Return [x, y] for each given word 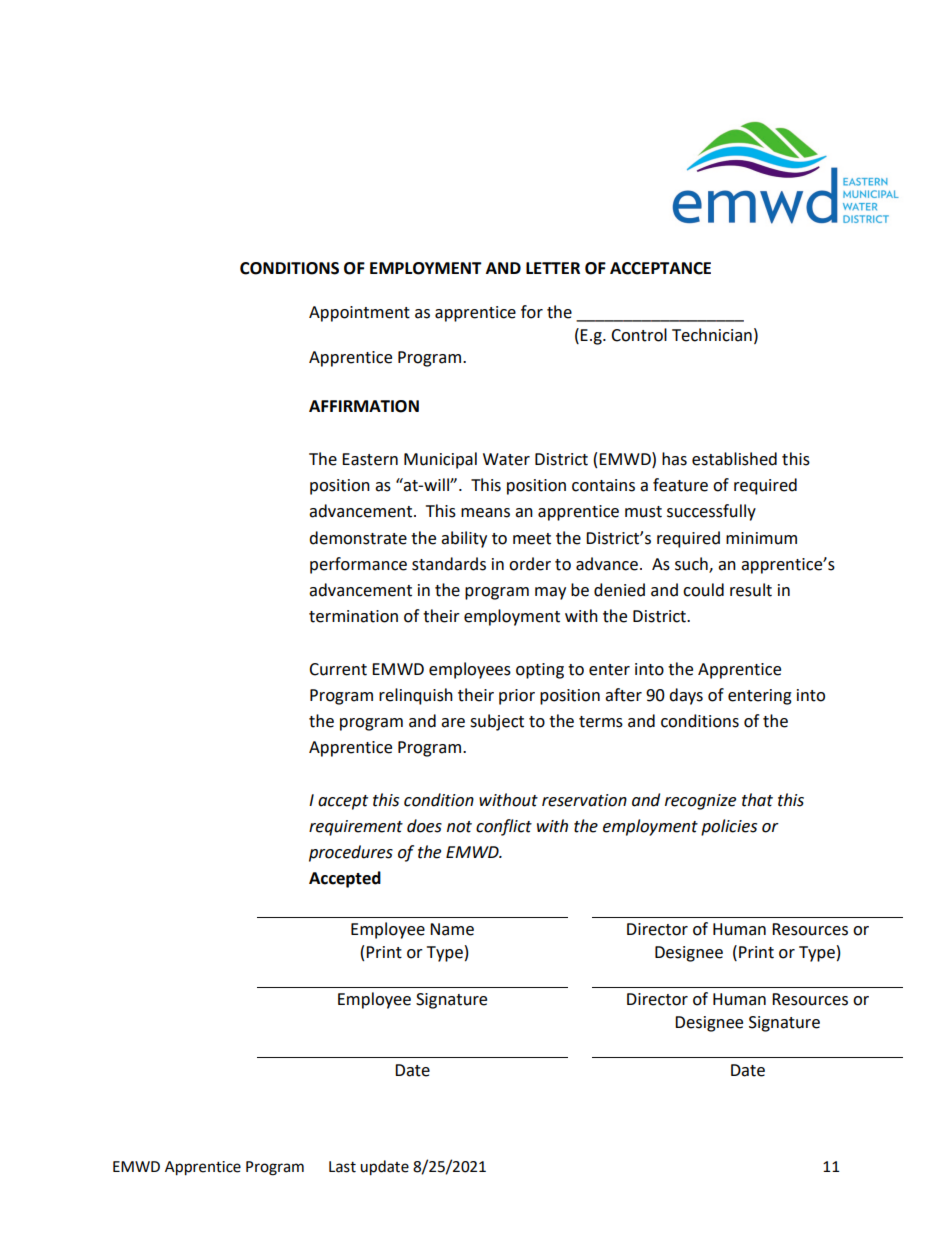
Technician [712, 335]
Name [452, 929]
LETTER [553, 268]
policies [729, 827]
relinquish [416, 696]
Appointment [359, 314]
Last [342, 1167]
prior [517, 697]
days [686, 696]
